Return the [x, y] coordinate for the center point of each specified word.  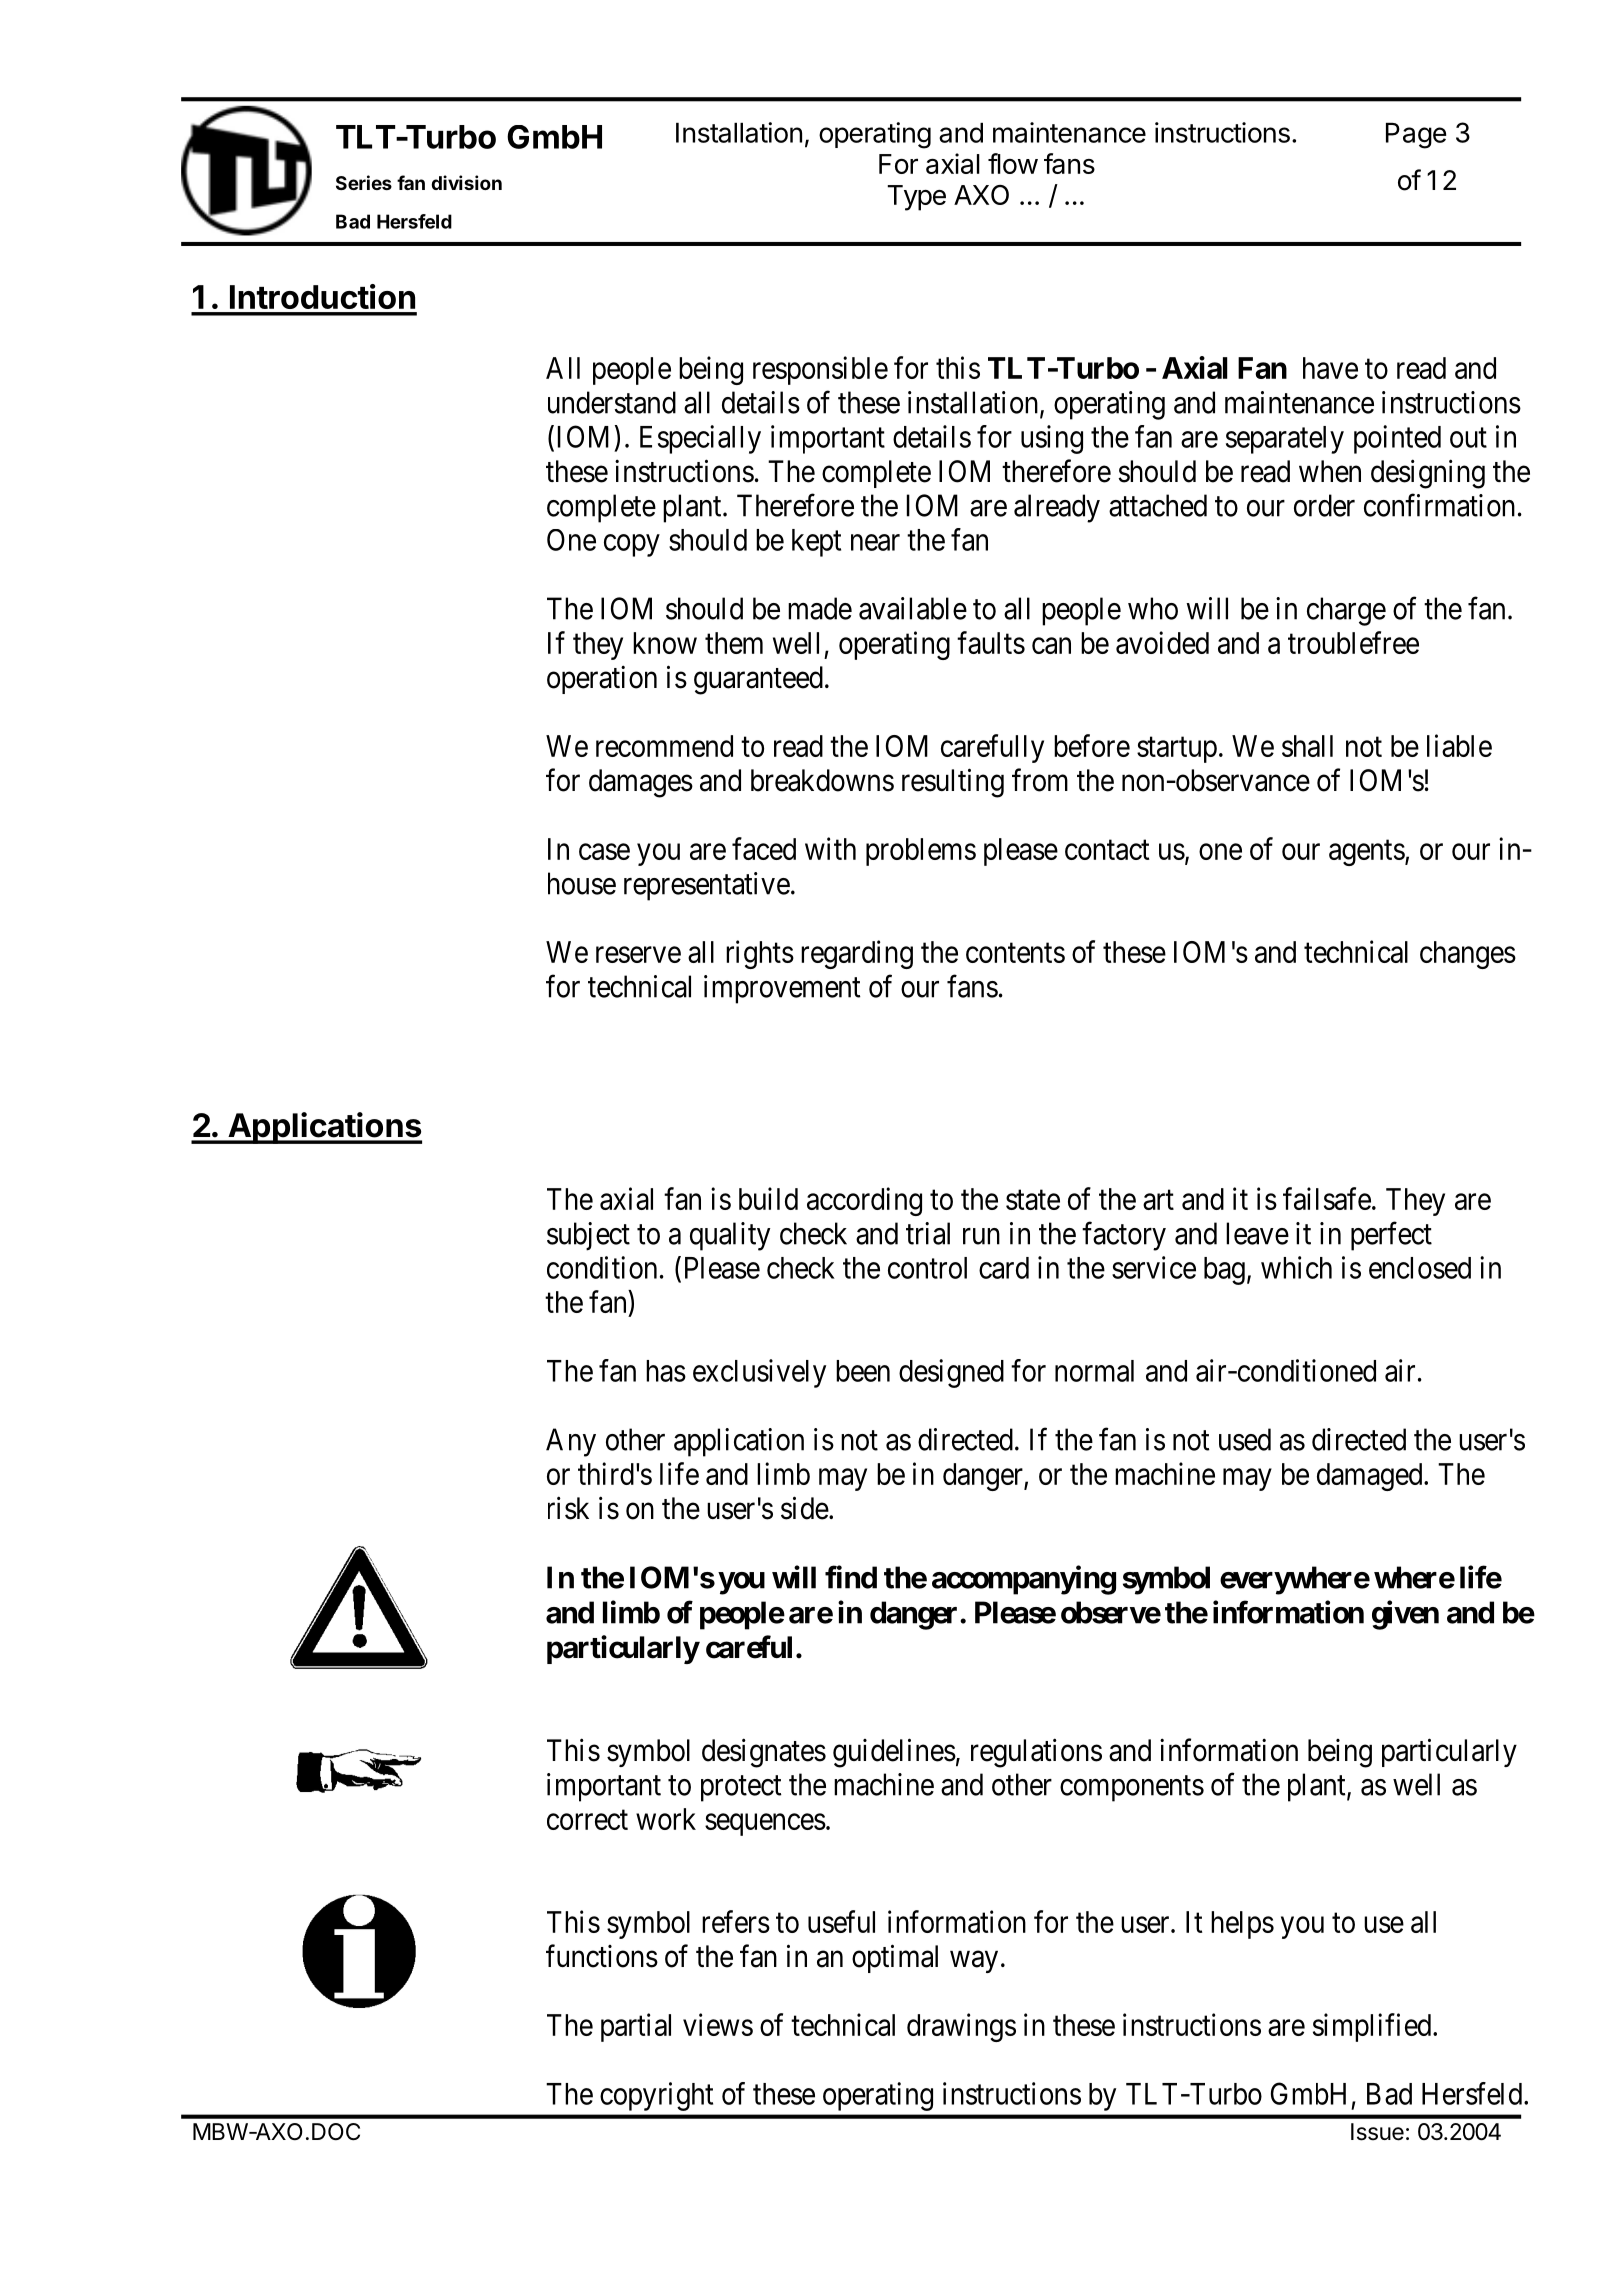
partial [636, 2027]
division [466, 182]
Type [916, 198]
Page [1416, 136]
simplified [1373, 2027]
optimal [895, 1958]
